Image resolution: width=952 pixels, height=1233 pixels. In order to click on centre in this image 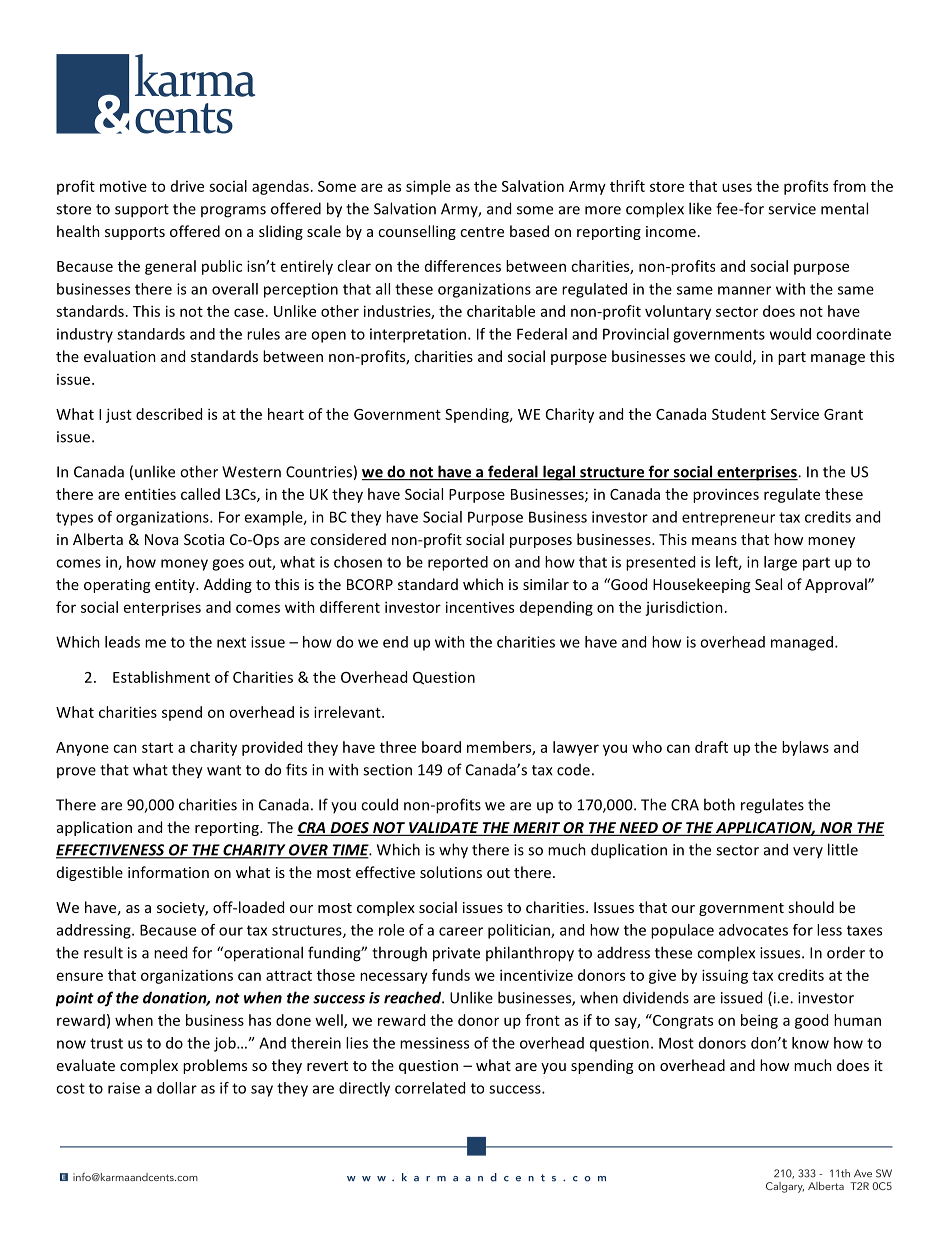, I will do `click(482, 232)`.
